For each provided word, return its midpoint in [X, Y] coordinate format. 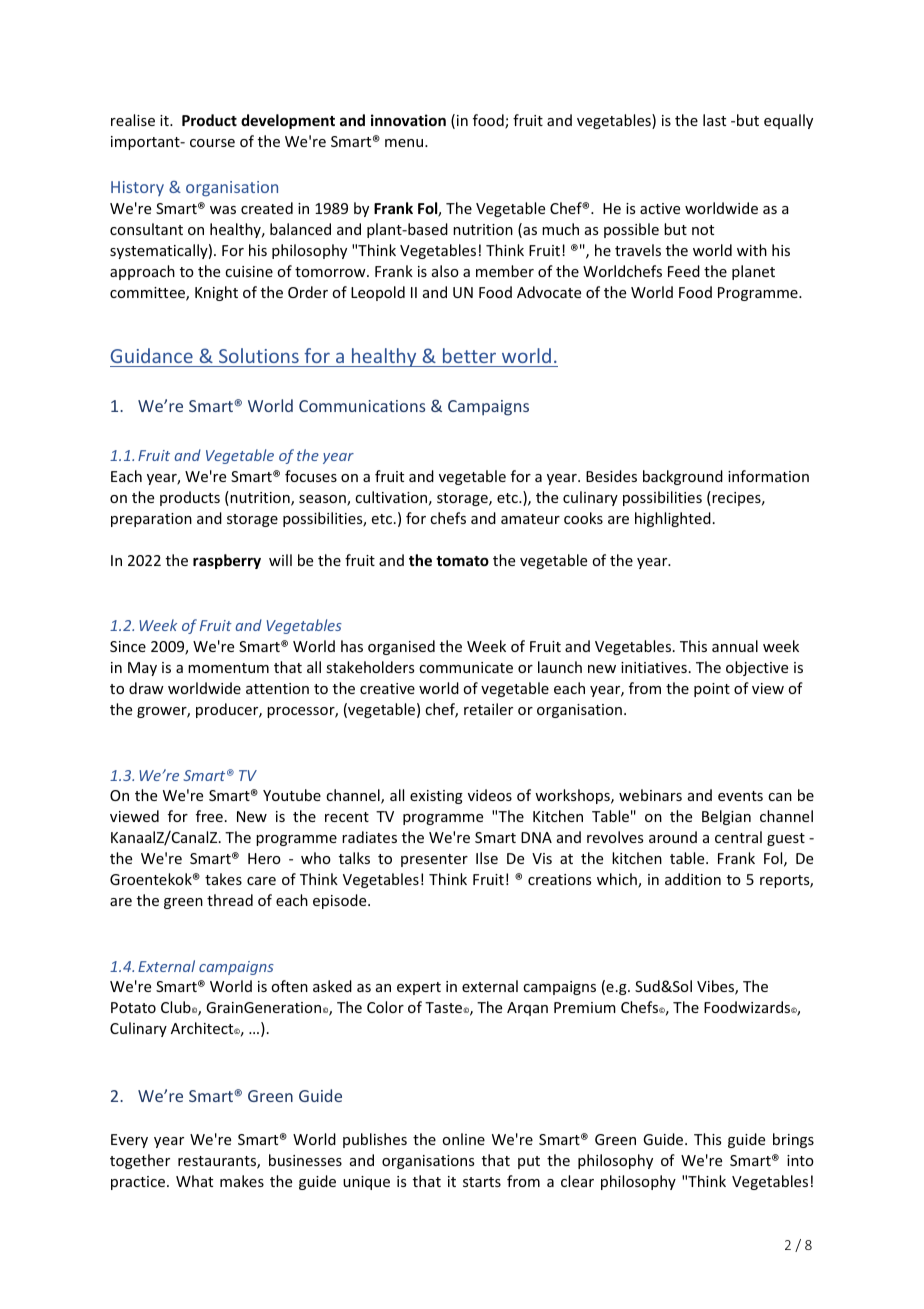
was [223, 210]
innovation [408, 120]
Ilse [487, 858]
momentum [228, 668]
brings [793, 1140]
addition [693, 879]
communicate [466, 667]
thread [230, 900]
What [194, 1181]
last [714, 120]
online [463, 1139]
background [683, 477]
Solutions [259, 355]
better [469, 355]
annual [735, 646]
